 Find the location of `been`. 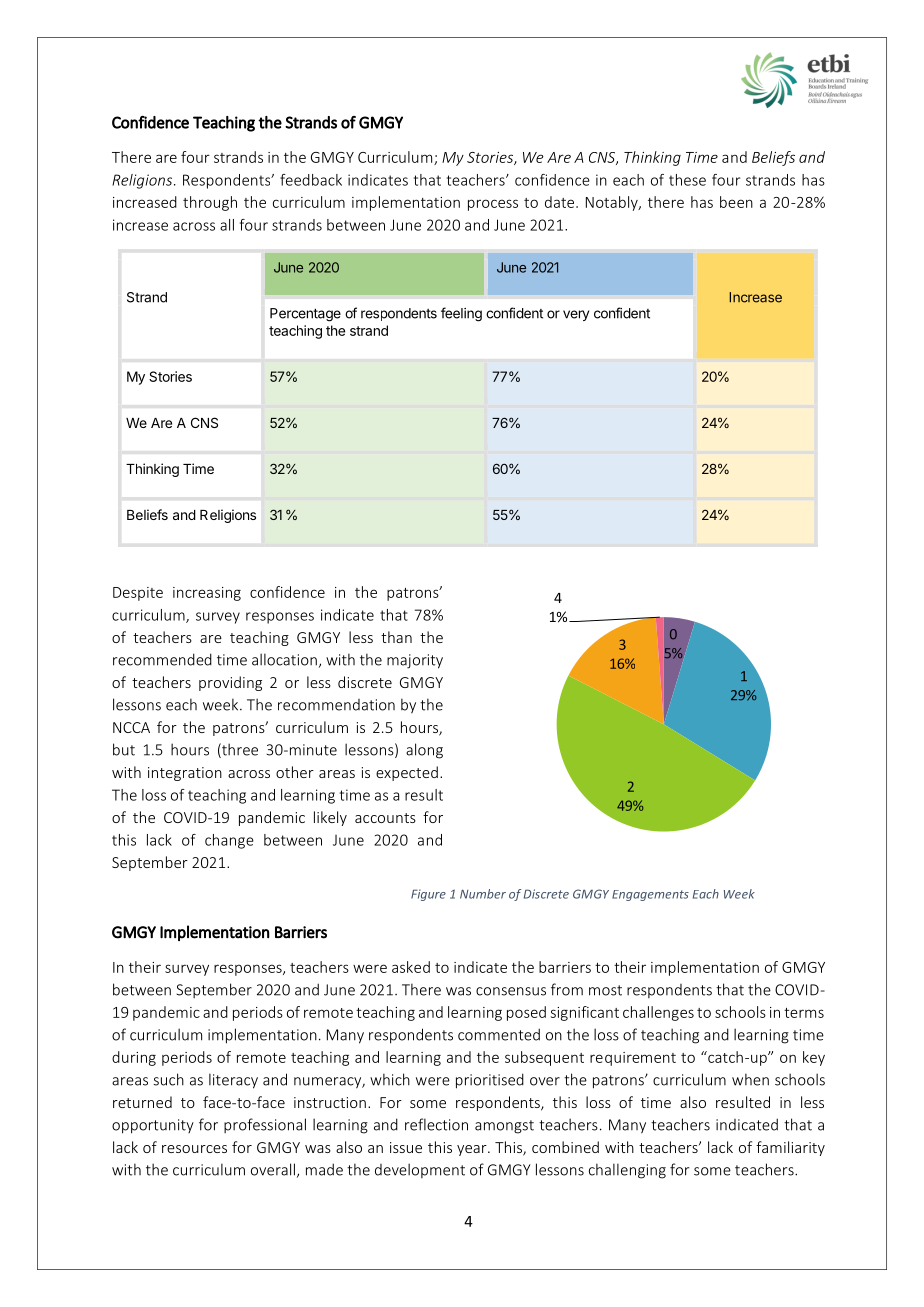

been is located at coordinates (736, 202).
